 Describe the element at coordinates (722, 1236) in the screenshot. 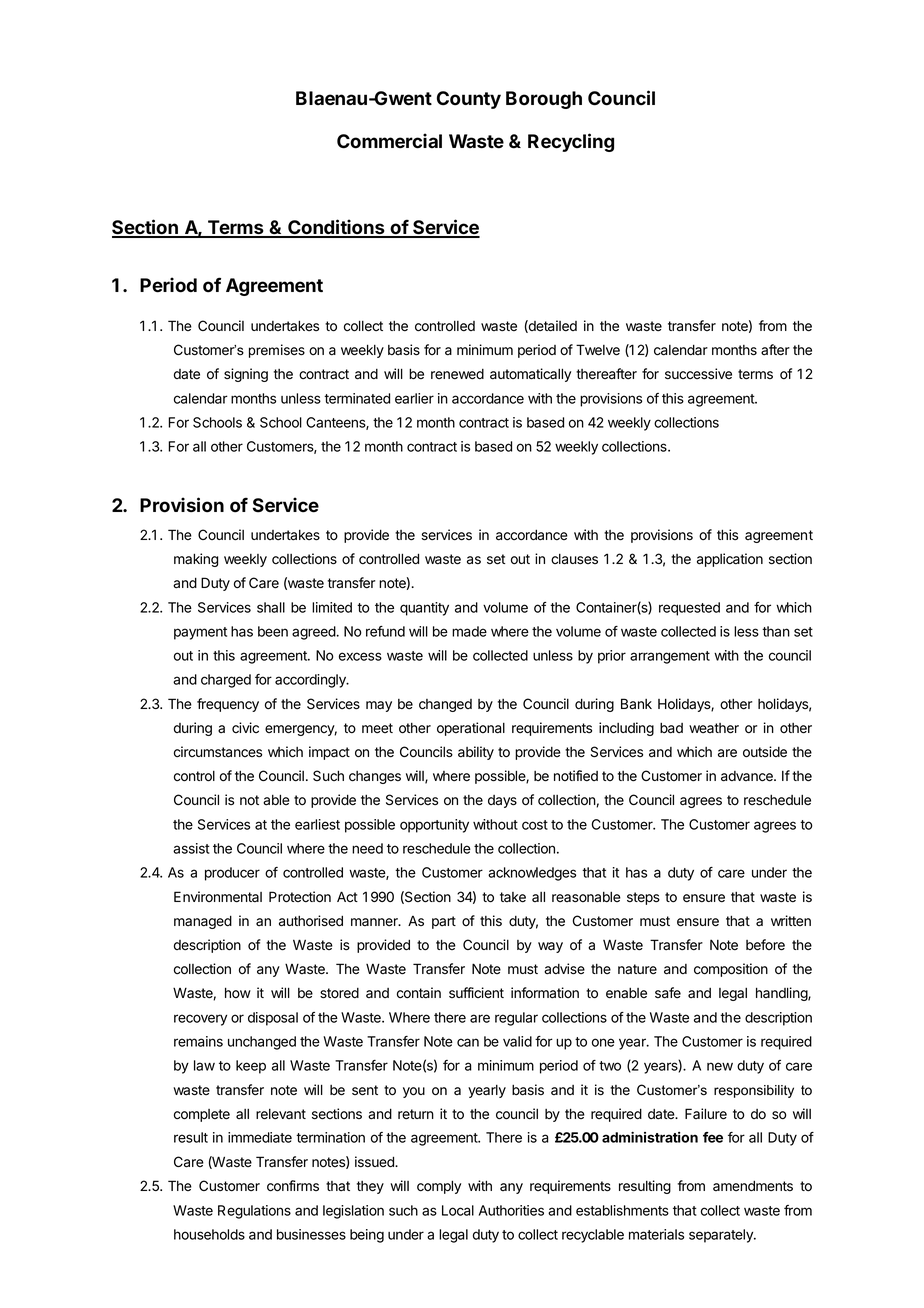

I see `separately` at that location.
